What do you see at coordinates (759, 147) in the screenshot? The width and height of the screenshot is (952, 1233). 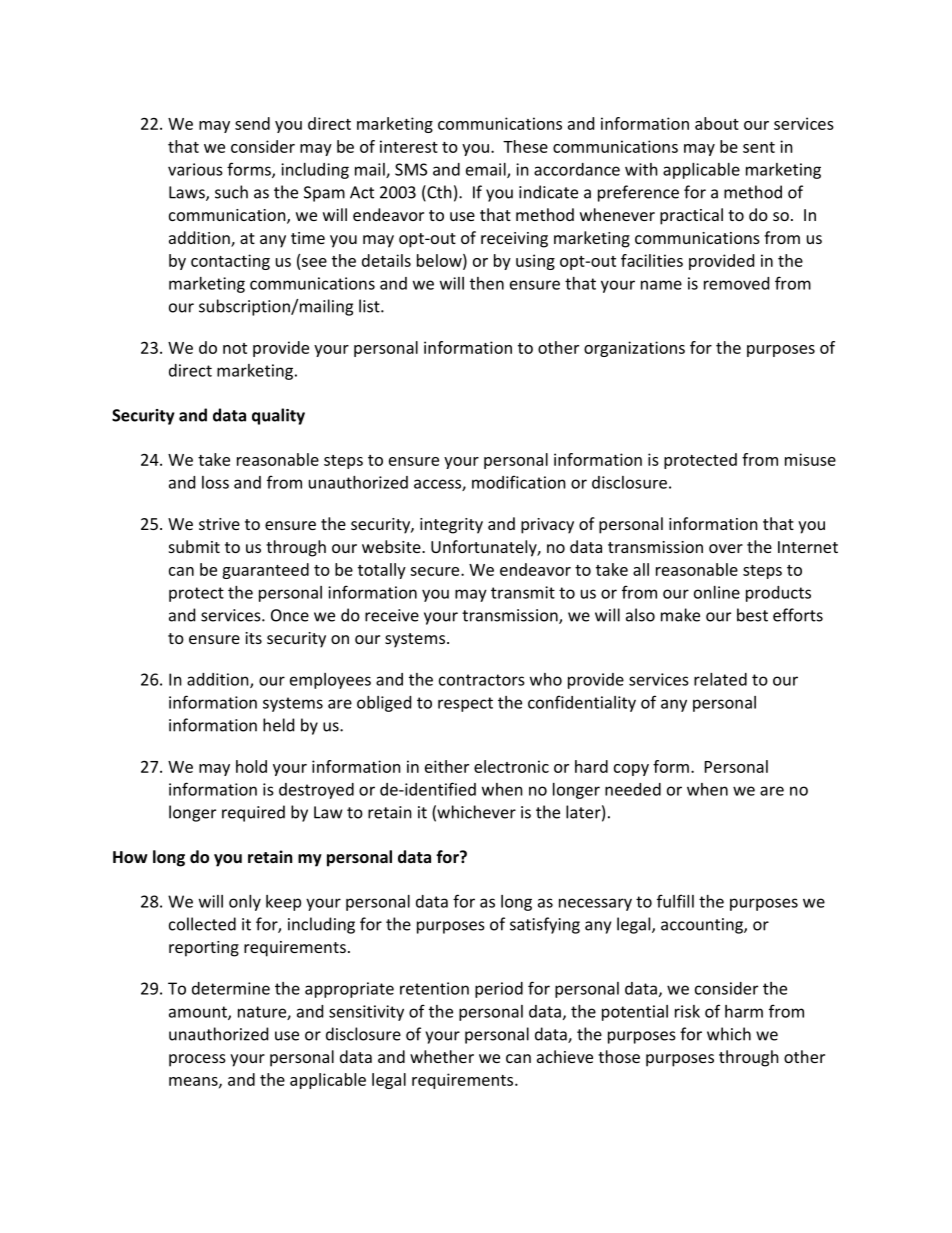 I see `sent` at bounding box center [759, 147].
